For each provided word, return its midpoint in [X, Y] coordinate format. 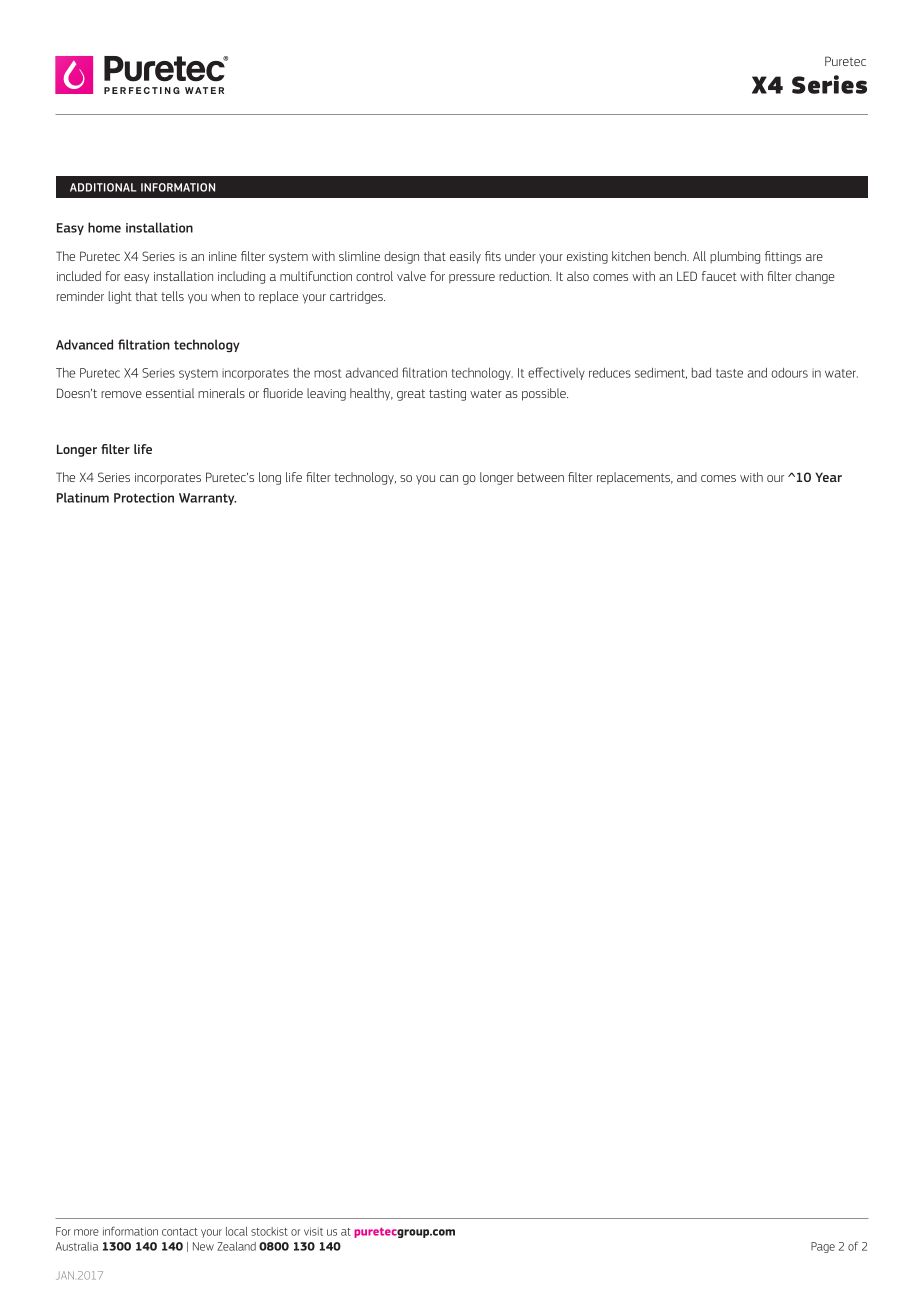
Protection [144, 498]
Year [828, 477]
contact [180, 1232]
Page [823, 1247]
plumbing [735, 257]
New [203, 1246]
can [449, 478]
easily [465, 257]
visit [313, 1231]
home [104, 227]
